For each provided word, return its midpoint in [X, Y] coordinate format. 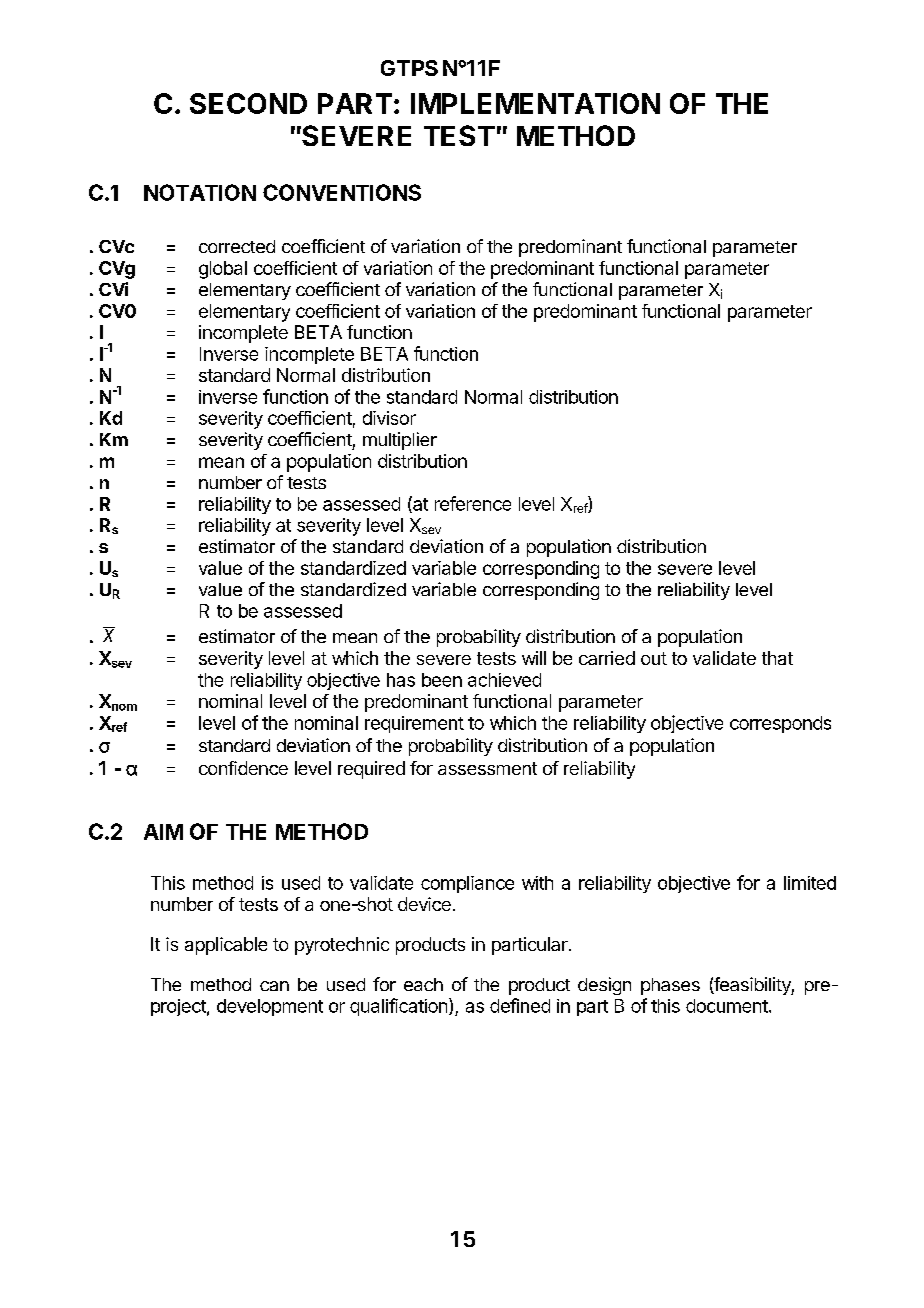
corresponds [780, 724]
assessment [487, 768]
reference [473, 503]
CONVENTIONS [342, 192]
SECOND [248, 103]
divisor [389, 418]
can [274, 986]
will [534, 658]
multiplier [400, 441]
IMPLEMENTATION [535, 103]
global [223, 270]
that [777, 658]
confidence [243, 768]
